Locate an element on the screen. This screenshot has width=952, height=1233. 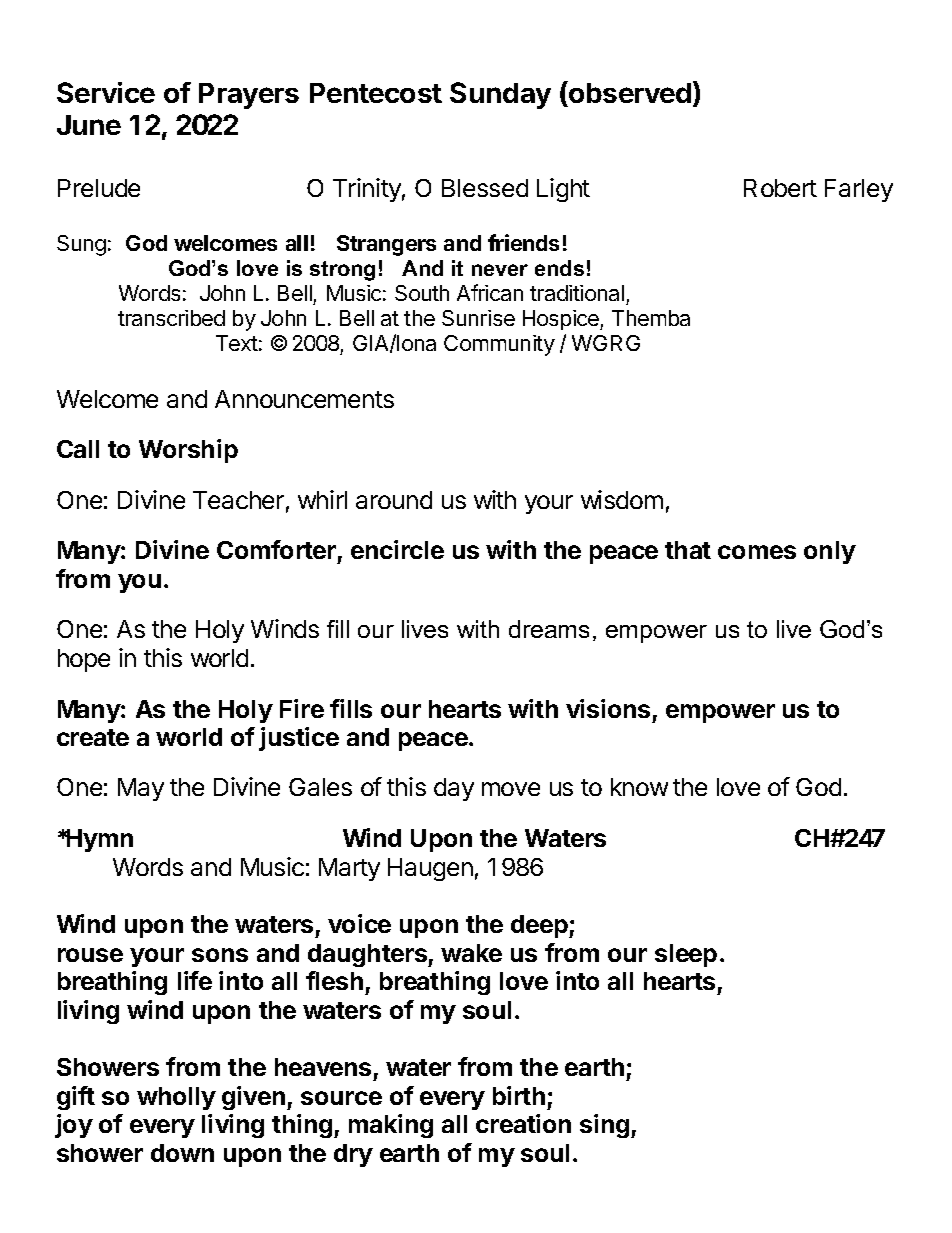
wake is located at coordinates (471, 953).
